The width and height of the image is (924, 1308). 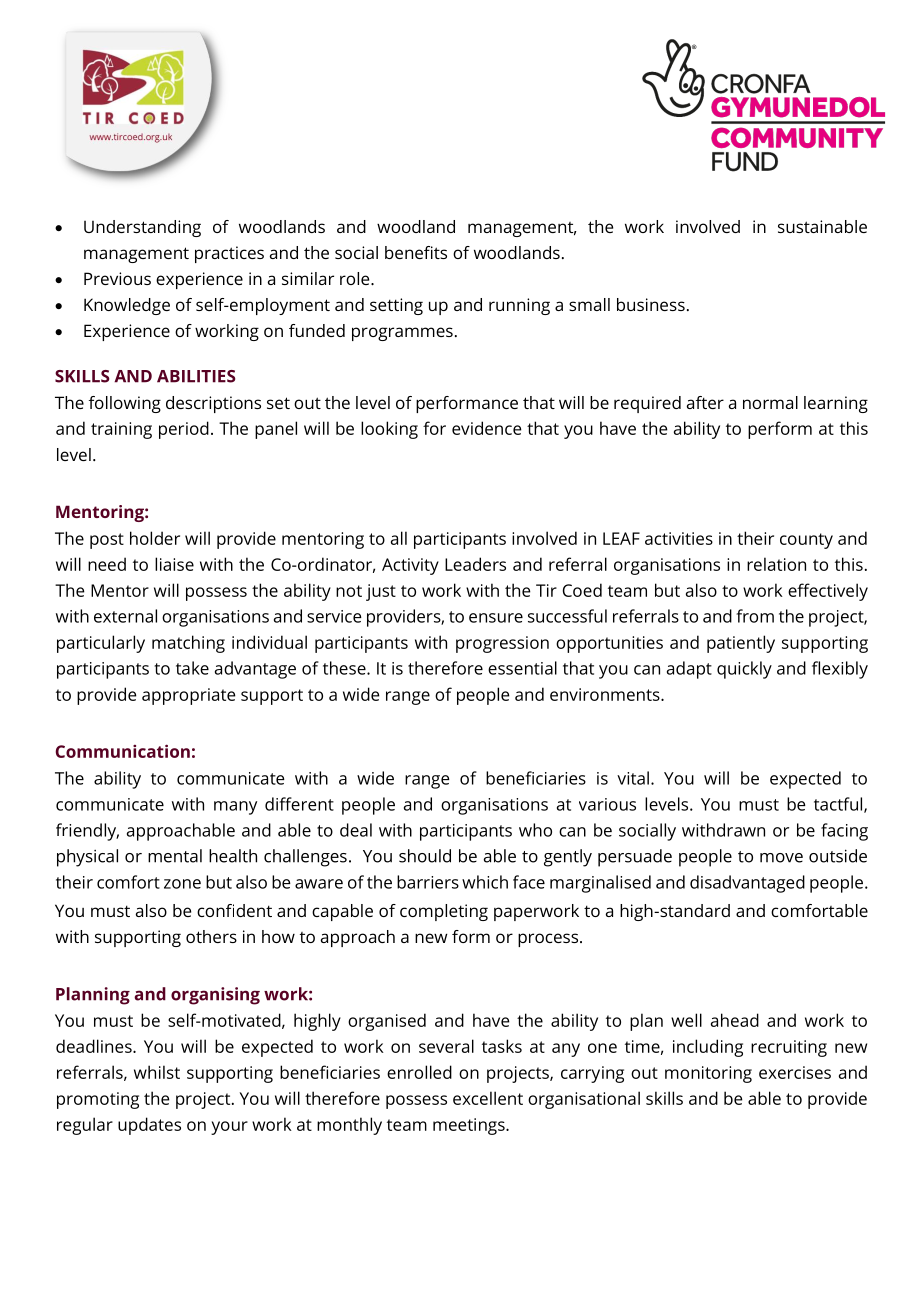 I want to click on business, so click(x=651, y=304).
